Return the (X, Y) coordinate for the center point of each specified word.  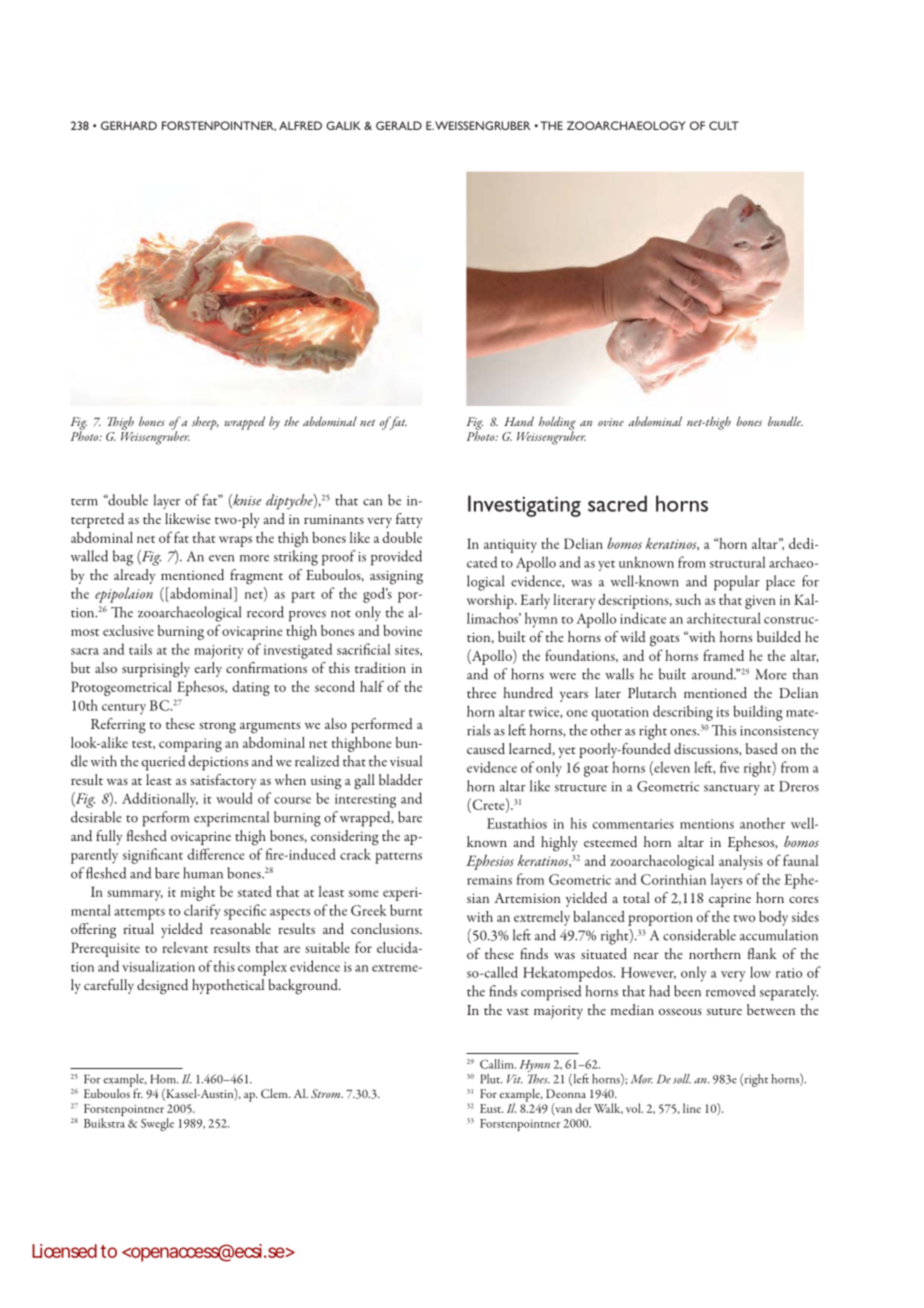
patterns (398, 858)
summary (135, 895)
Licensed (64, 1251)
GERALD (399, 125)
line (692, 1108)
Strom (327, 1093)
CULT (724, 125)
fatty (409, 520)
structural (737, 562)
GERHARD (129, 125)
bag (123, 558)
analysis (741, 862)
